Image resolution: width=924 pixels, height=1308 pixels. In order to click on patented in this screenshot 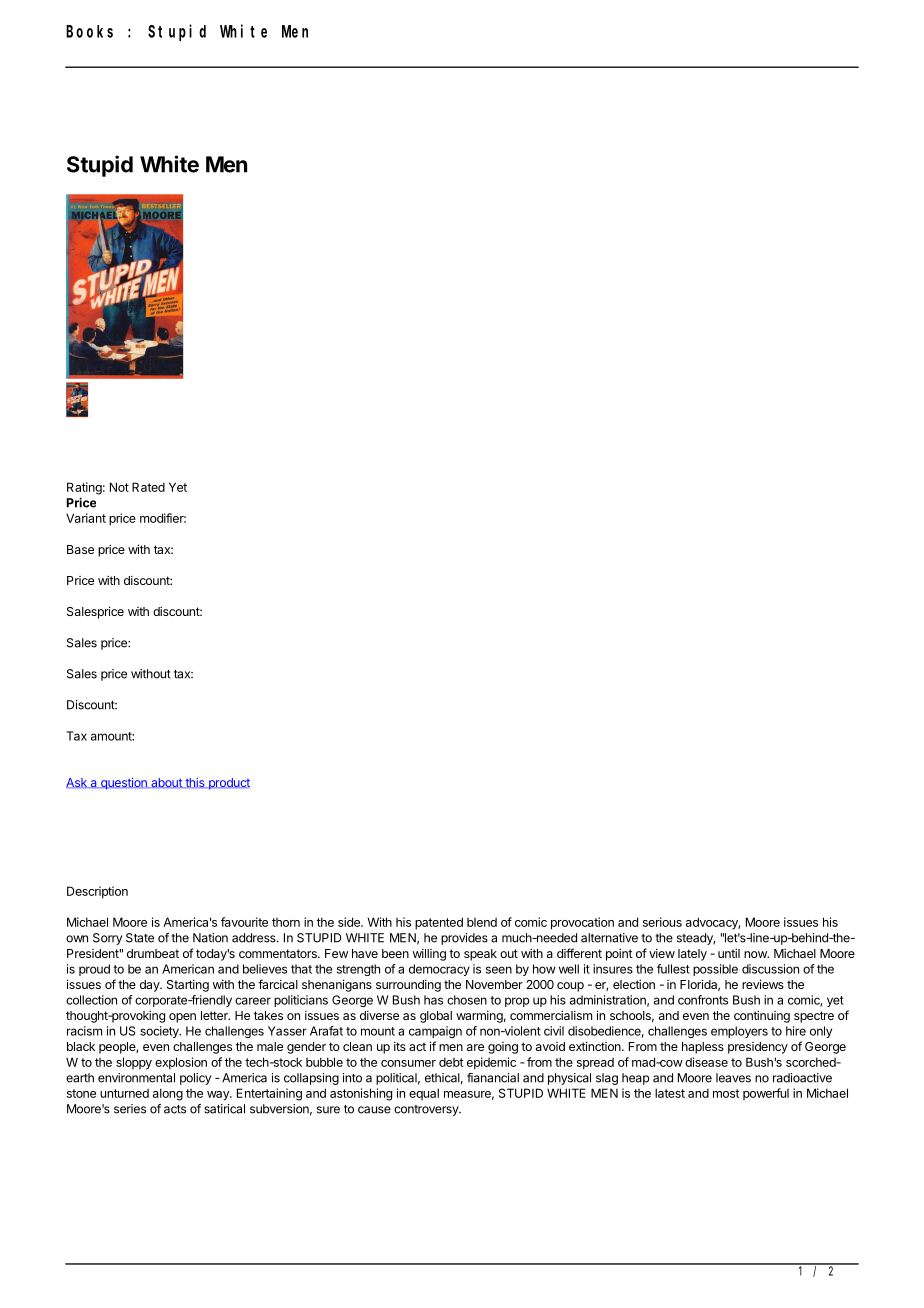, I will do `click(439, 923)`.
